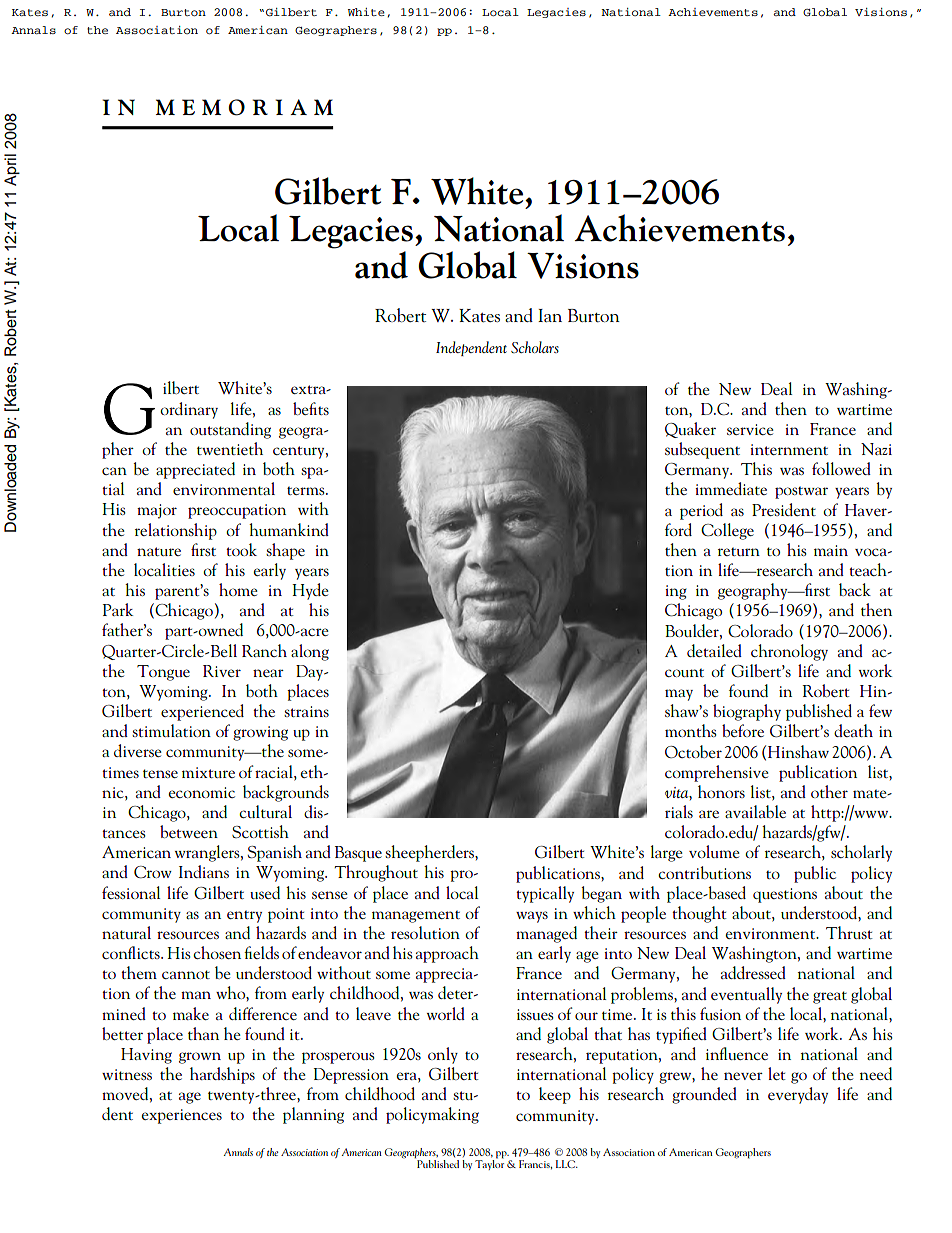 The width and height of the screenshot is (952, 1233). What do you see at coordinates (307, 490) in the screenshot?
I see `terms` at bounding box center [307, 490].
